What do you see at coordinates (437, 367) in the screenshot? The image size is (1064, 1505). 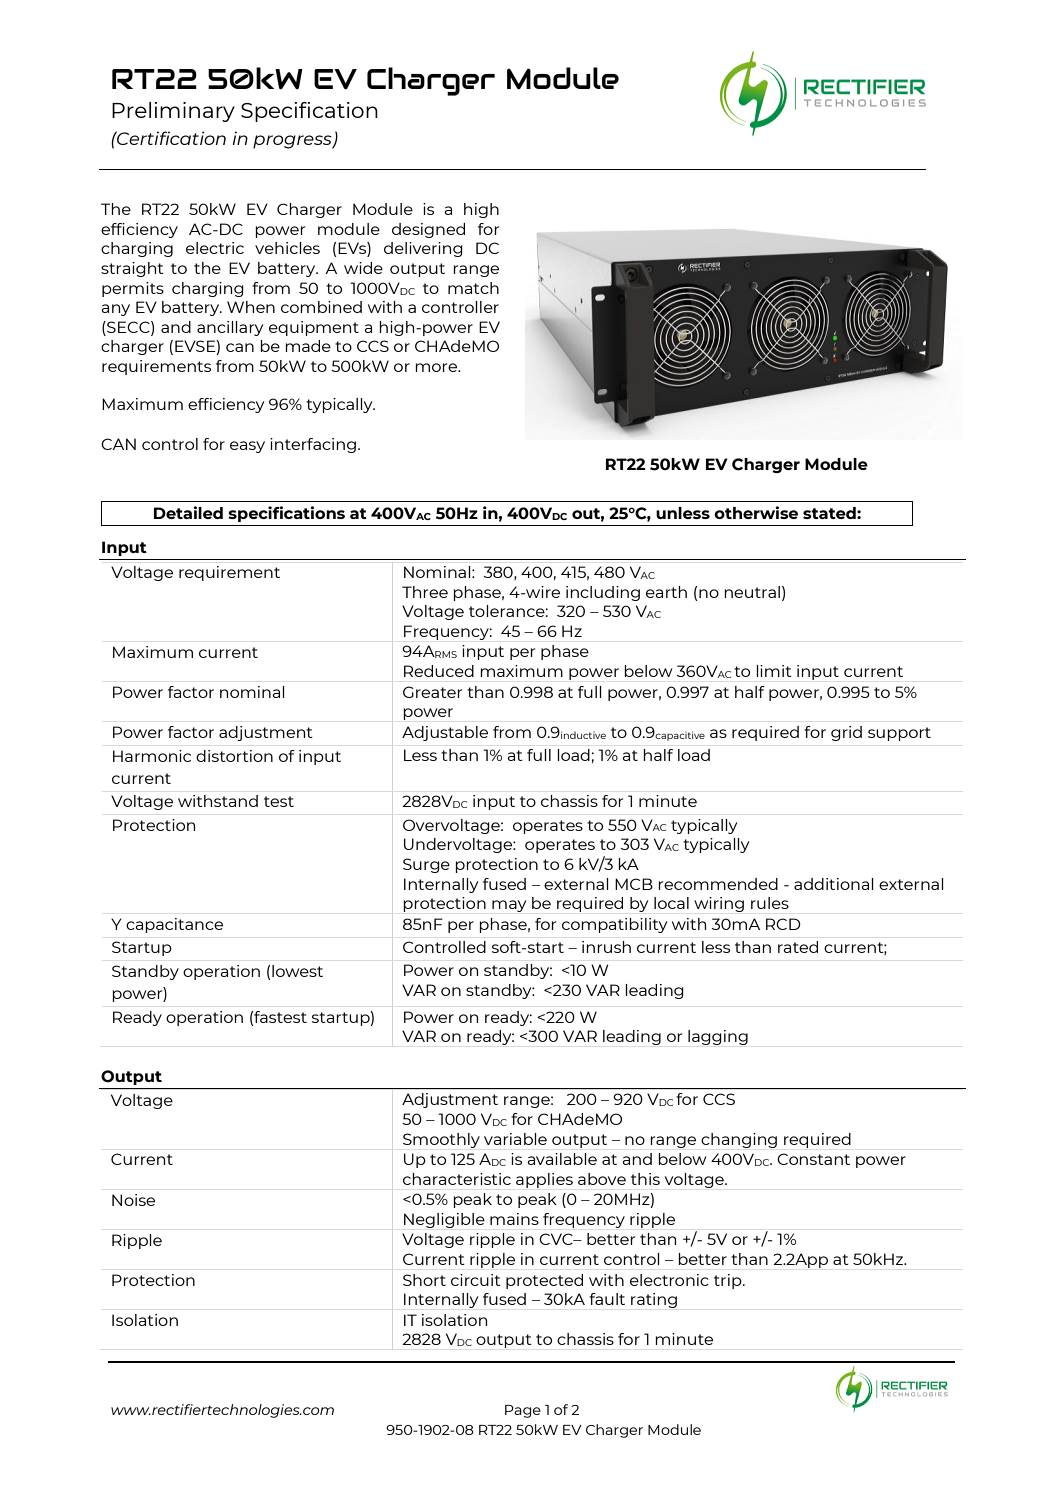 I see `more` at bounding box center [437, 367].
